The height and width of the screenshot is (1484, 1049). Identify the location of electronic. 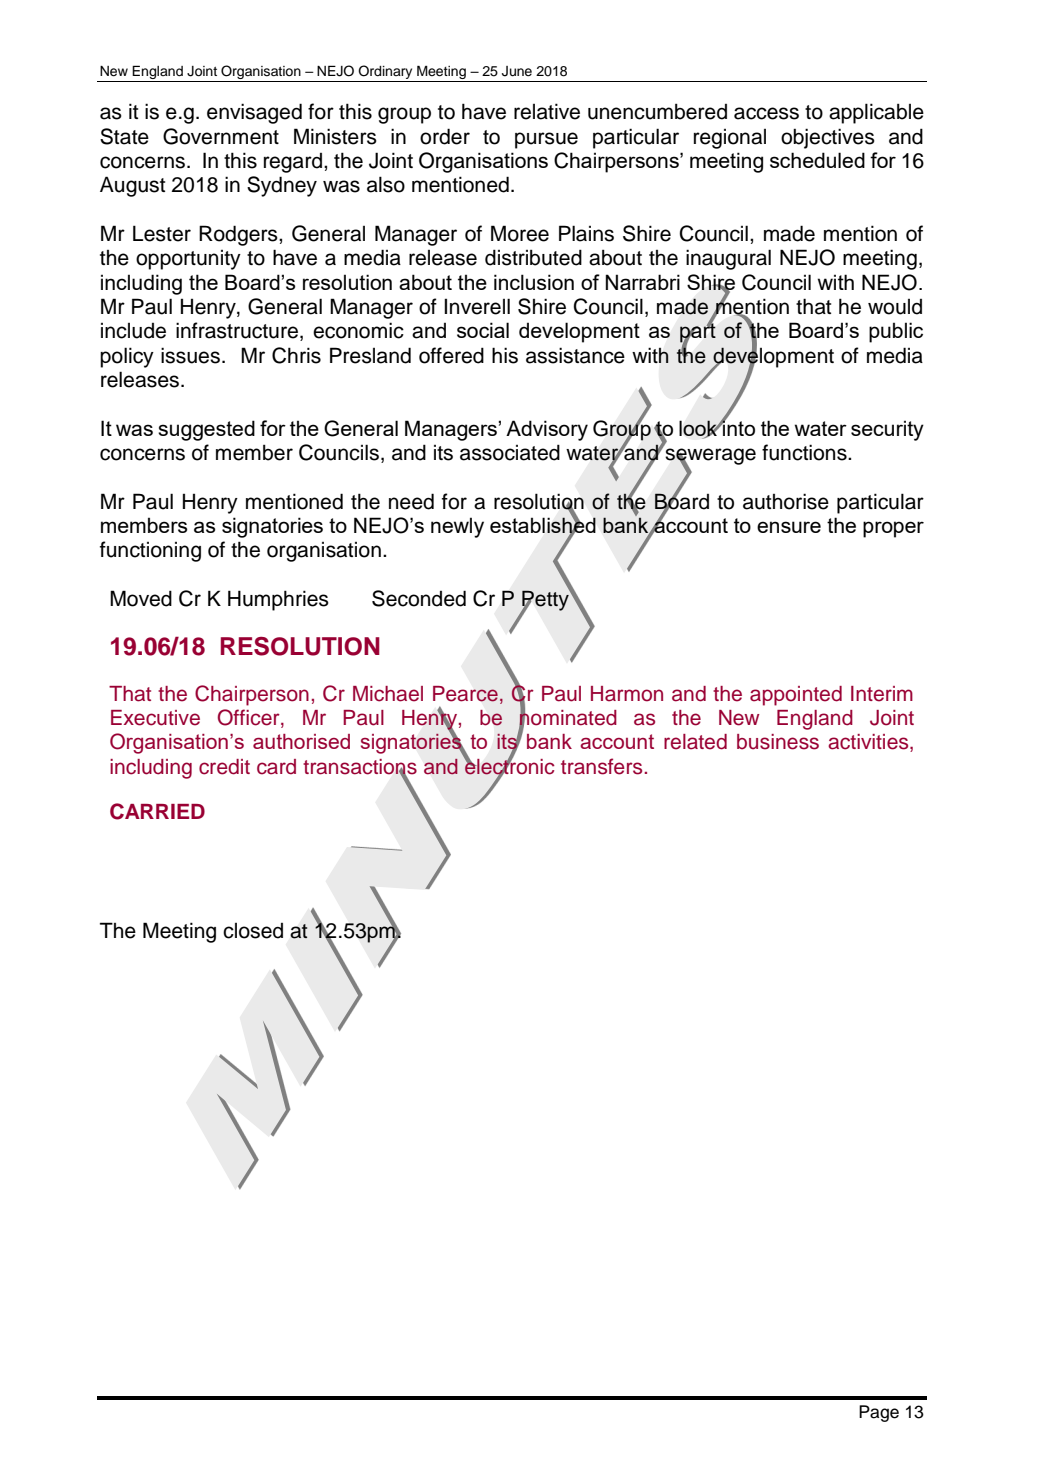
(509, 766).
